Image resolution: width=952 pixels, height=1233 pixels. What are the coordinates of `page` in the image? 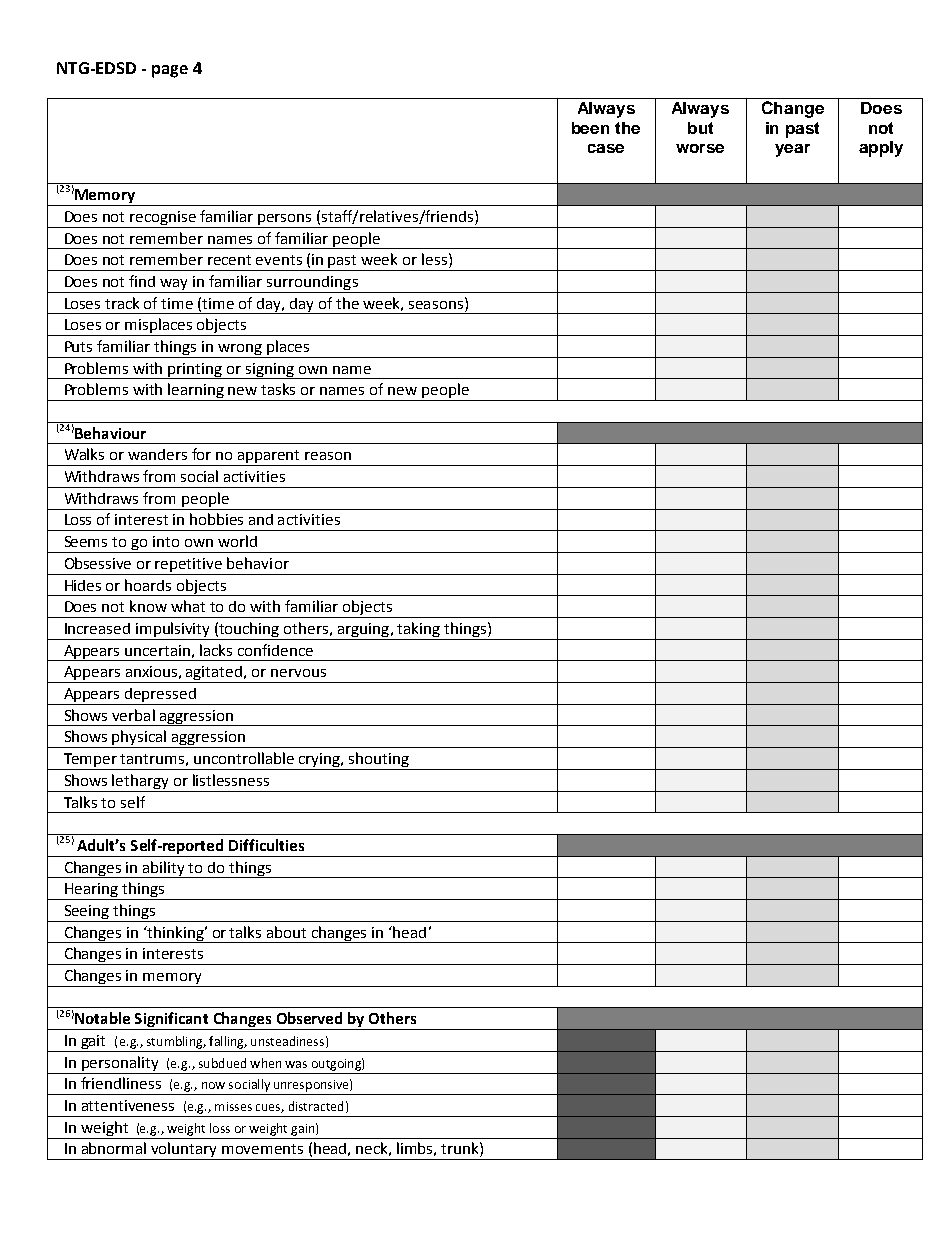 It's located at (170, 71).
